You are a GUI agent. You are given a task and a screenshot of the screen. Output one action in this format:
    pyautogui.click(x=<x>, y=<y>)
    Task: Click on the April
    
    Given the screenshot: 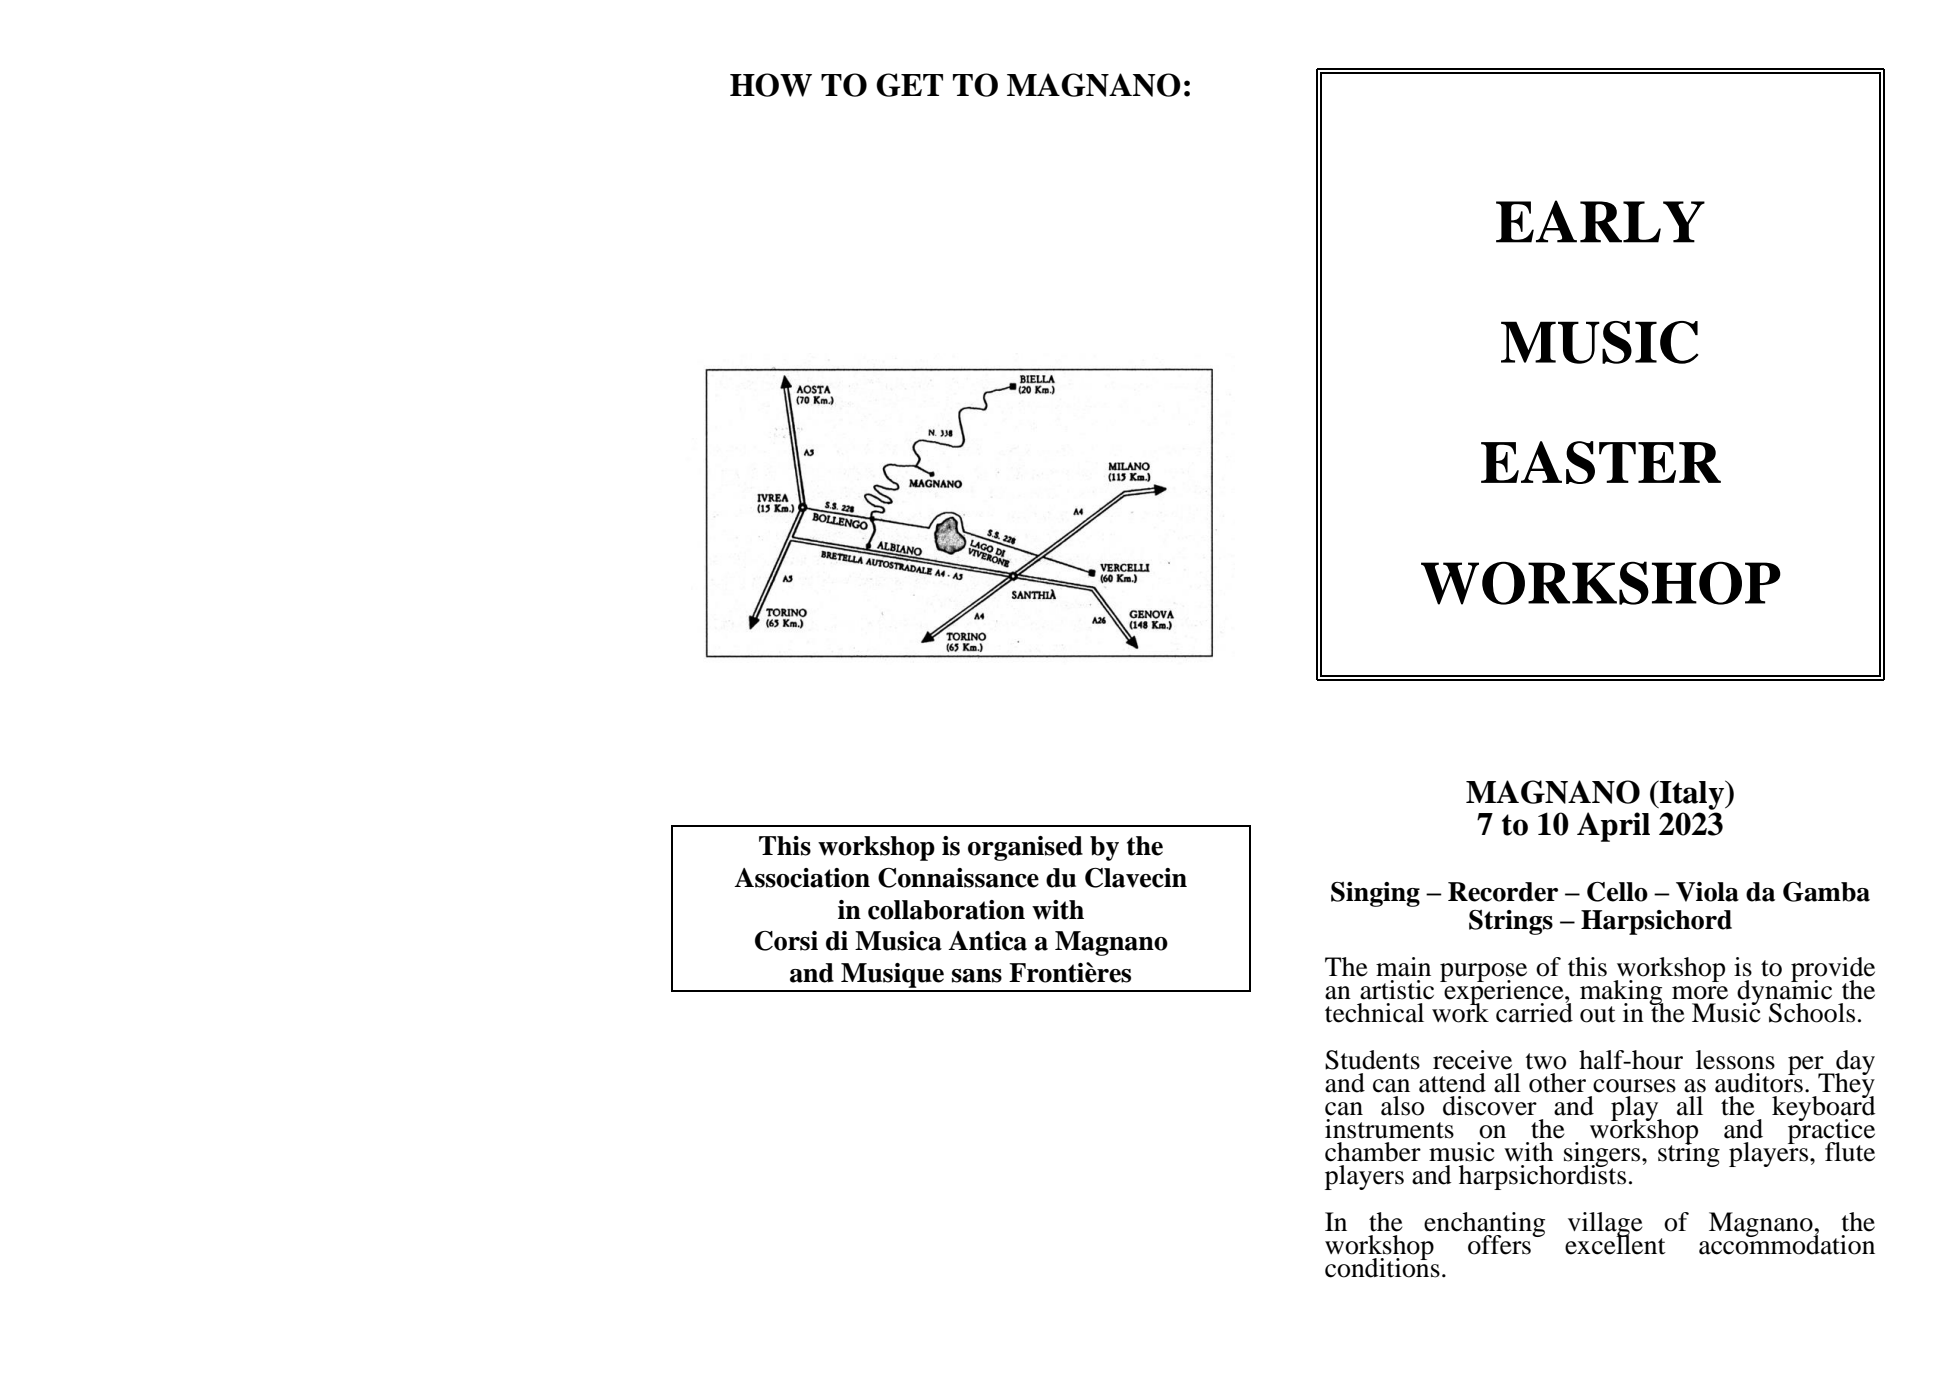 What is the action you would take?
    pyautogui.click(x=1613, y=827)
